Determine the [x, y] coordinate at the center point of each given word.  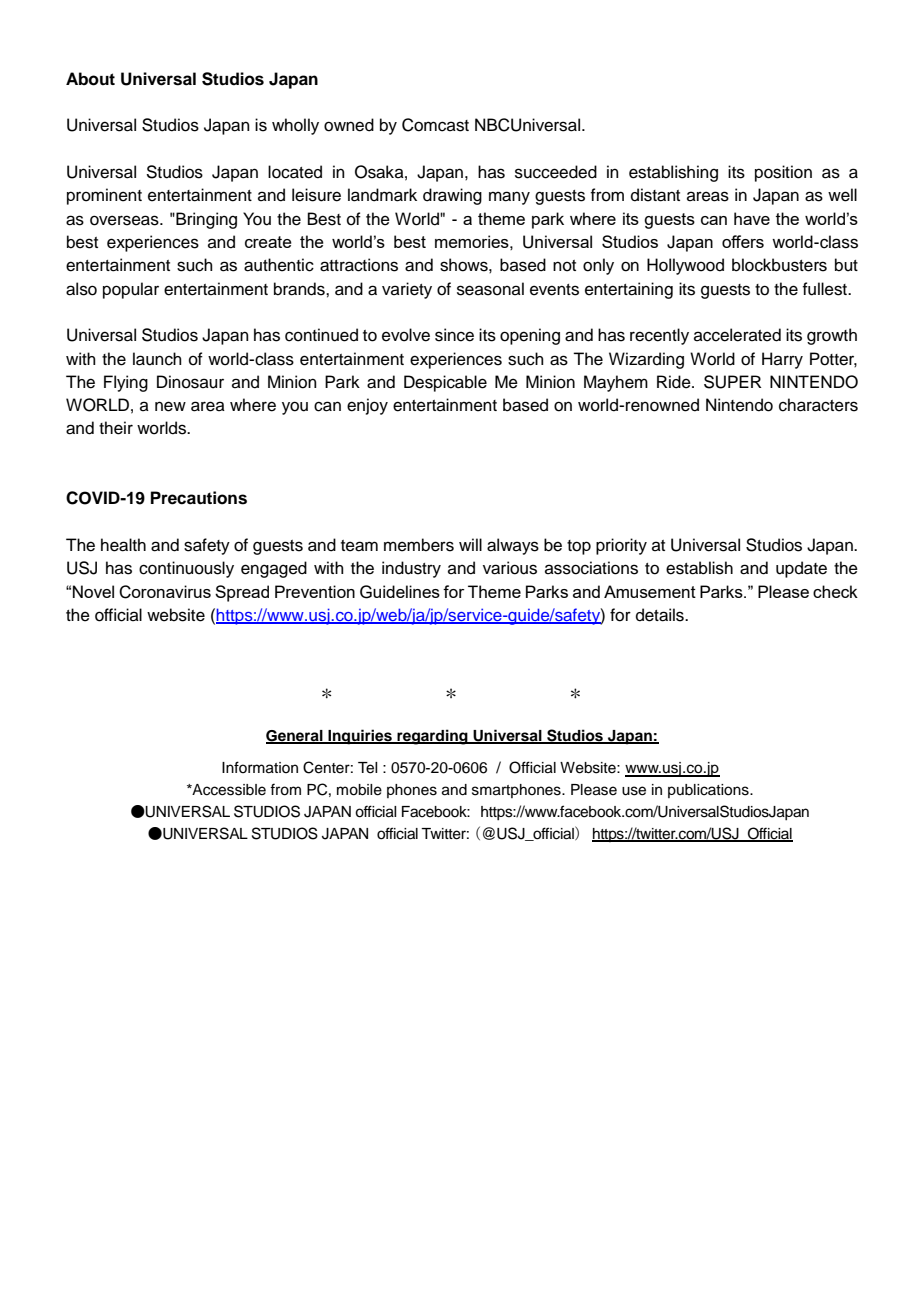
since [454, 335]
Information [260, 767]
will [470, 544]
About [90, 79]
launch [157, 359]
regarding [432, 737]
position [783, 173]
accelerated [737, 335]
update [801, 569]
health [123, 545]
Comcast [435, 125]
